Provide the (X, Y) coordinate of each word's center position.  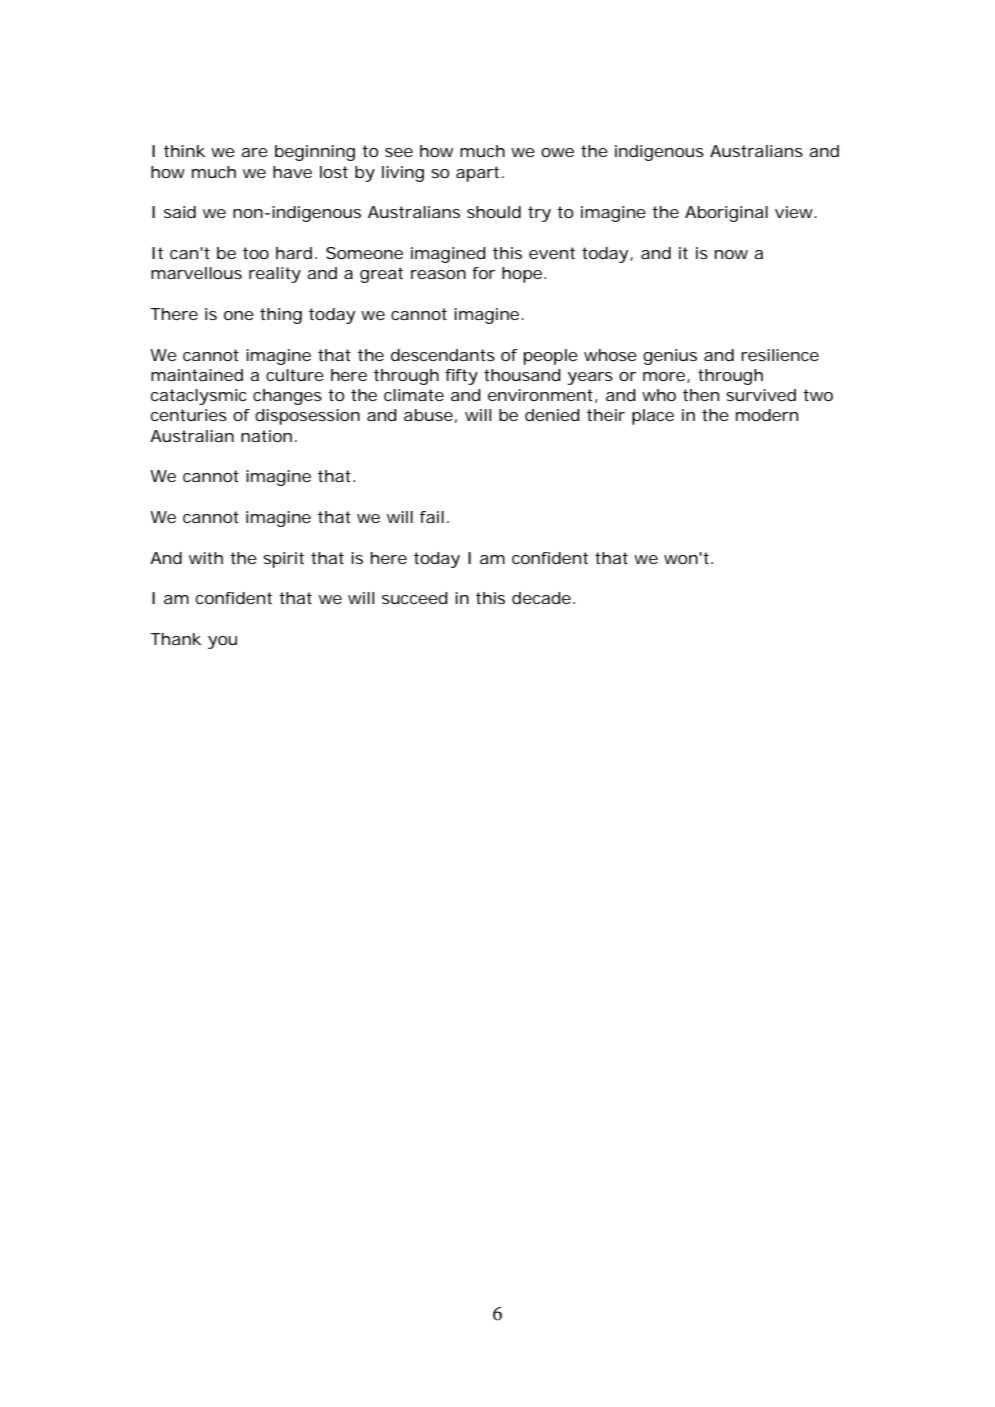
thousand (522, 375)
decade (541, 598)
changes (287, 397)
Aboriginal (726, 214)
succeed (415, 598)
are (254, 152)
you (222, 642)
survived (761, 395)
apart (477, 174)
